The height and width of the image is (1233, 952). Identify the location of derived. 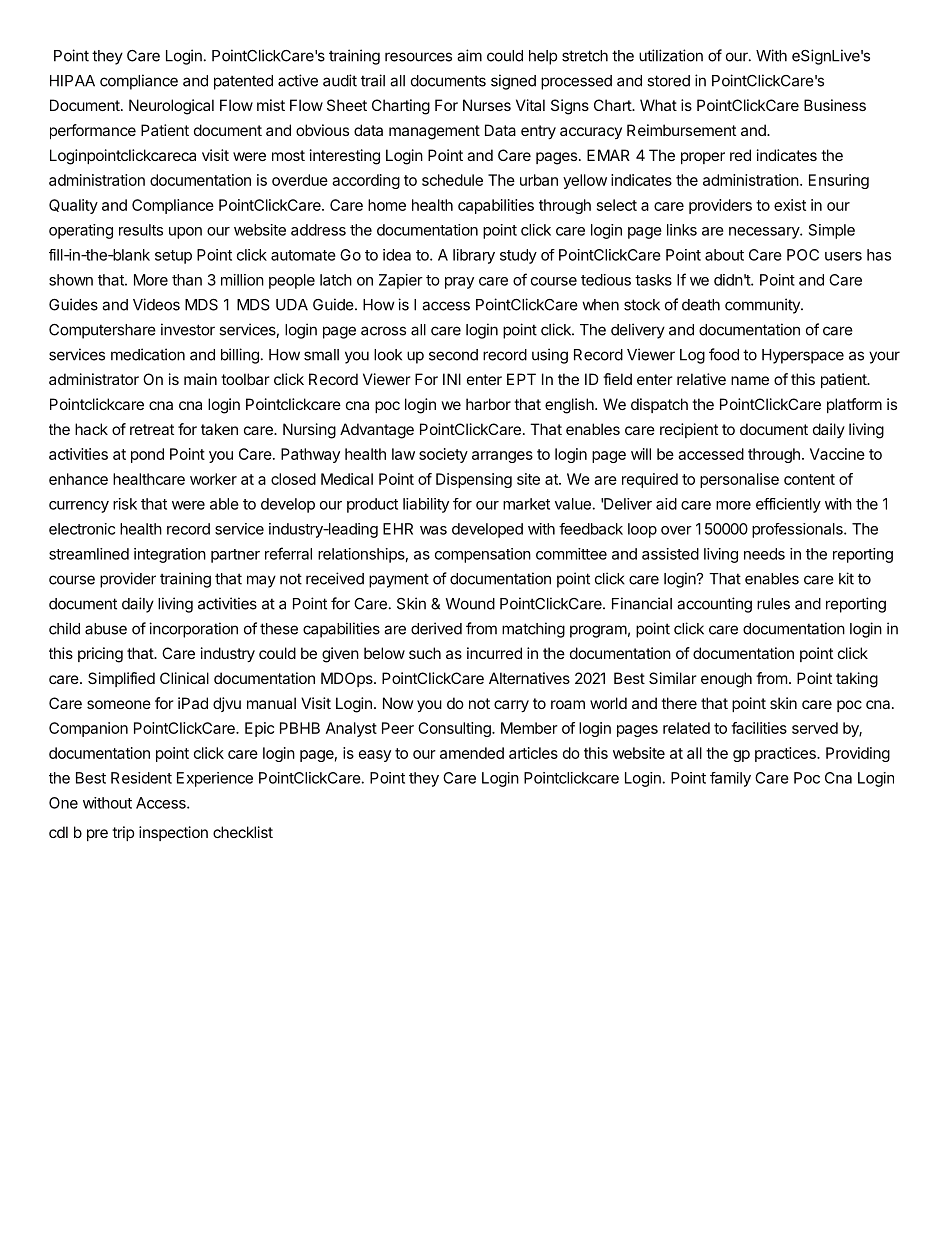
(436, 628).
